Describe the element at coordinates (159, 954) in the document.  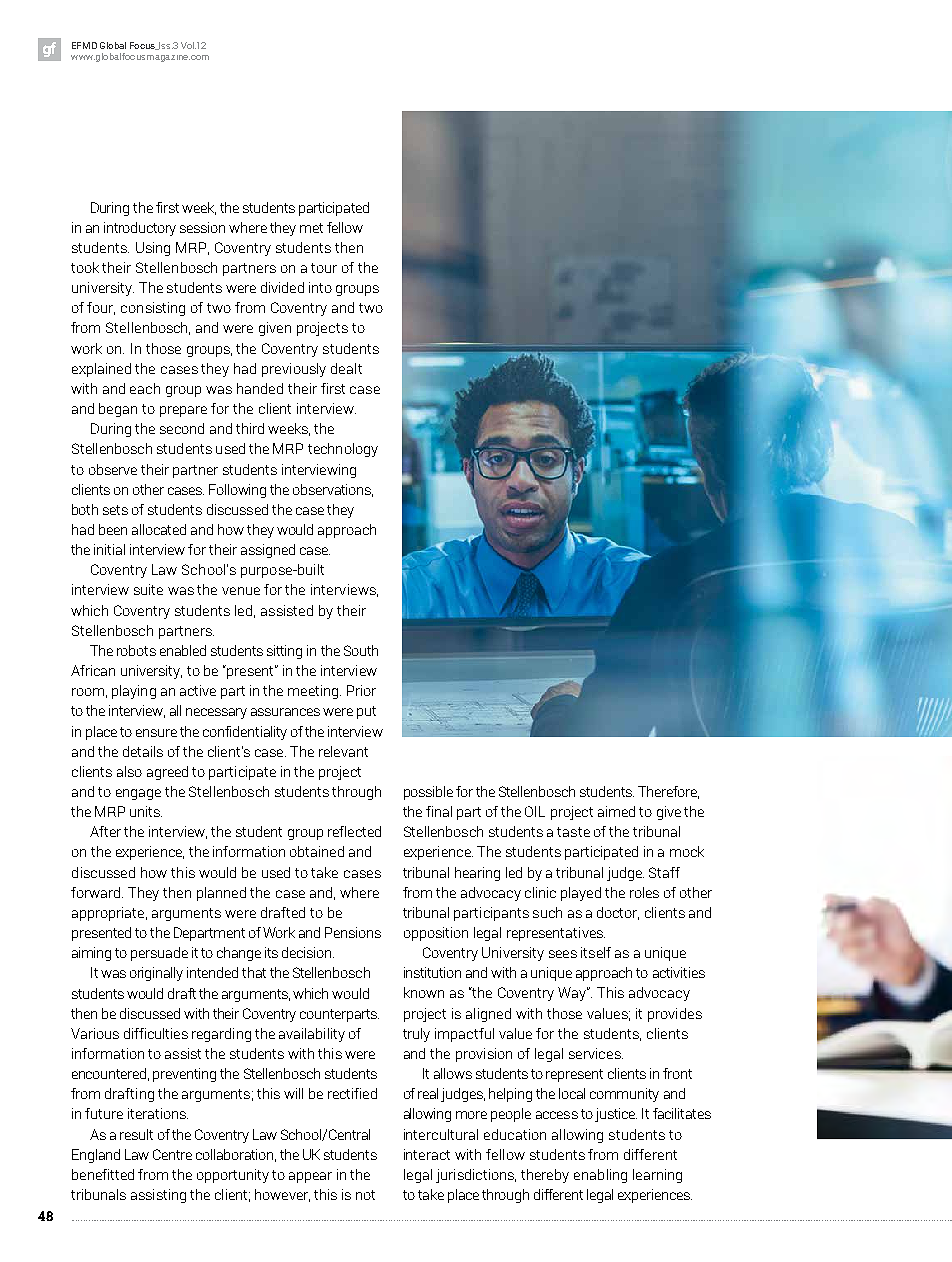
I see `persuade` at that location.
